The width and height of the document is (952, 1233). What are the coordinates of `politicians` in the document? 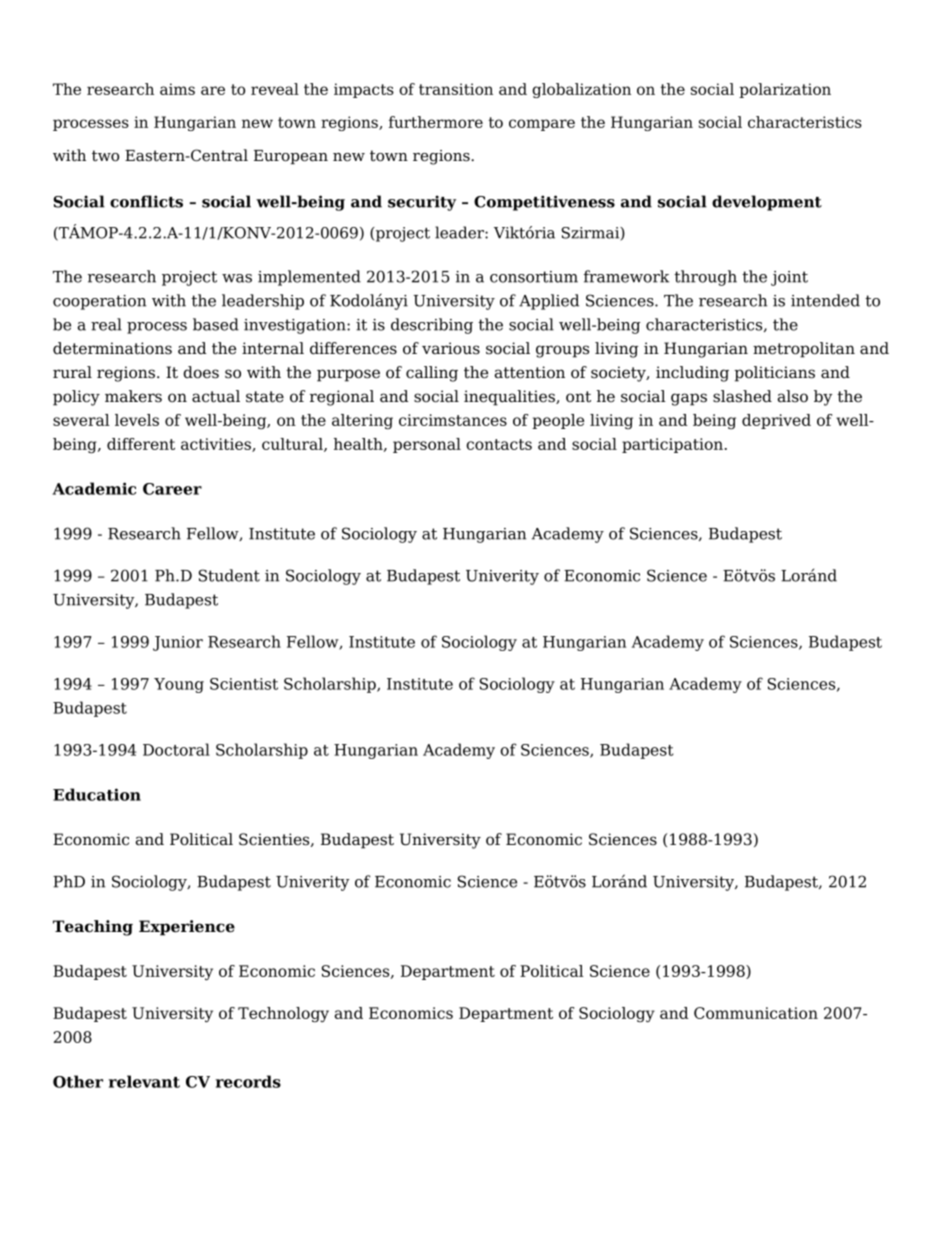 It's located at (774, 374).
